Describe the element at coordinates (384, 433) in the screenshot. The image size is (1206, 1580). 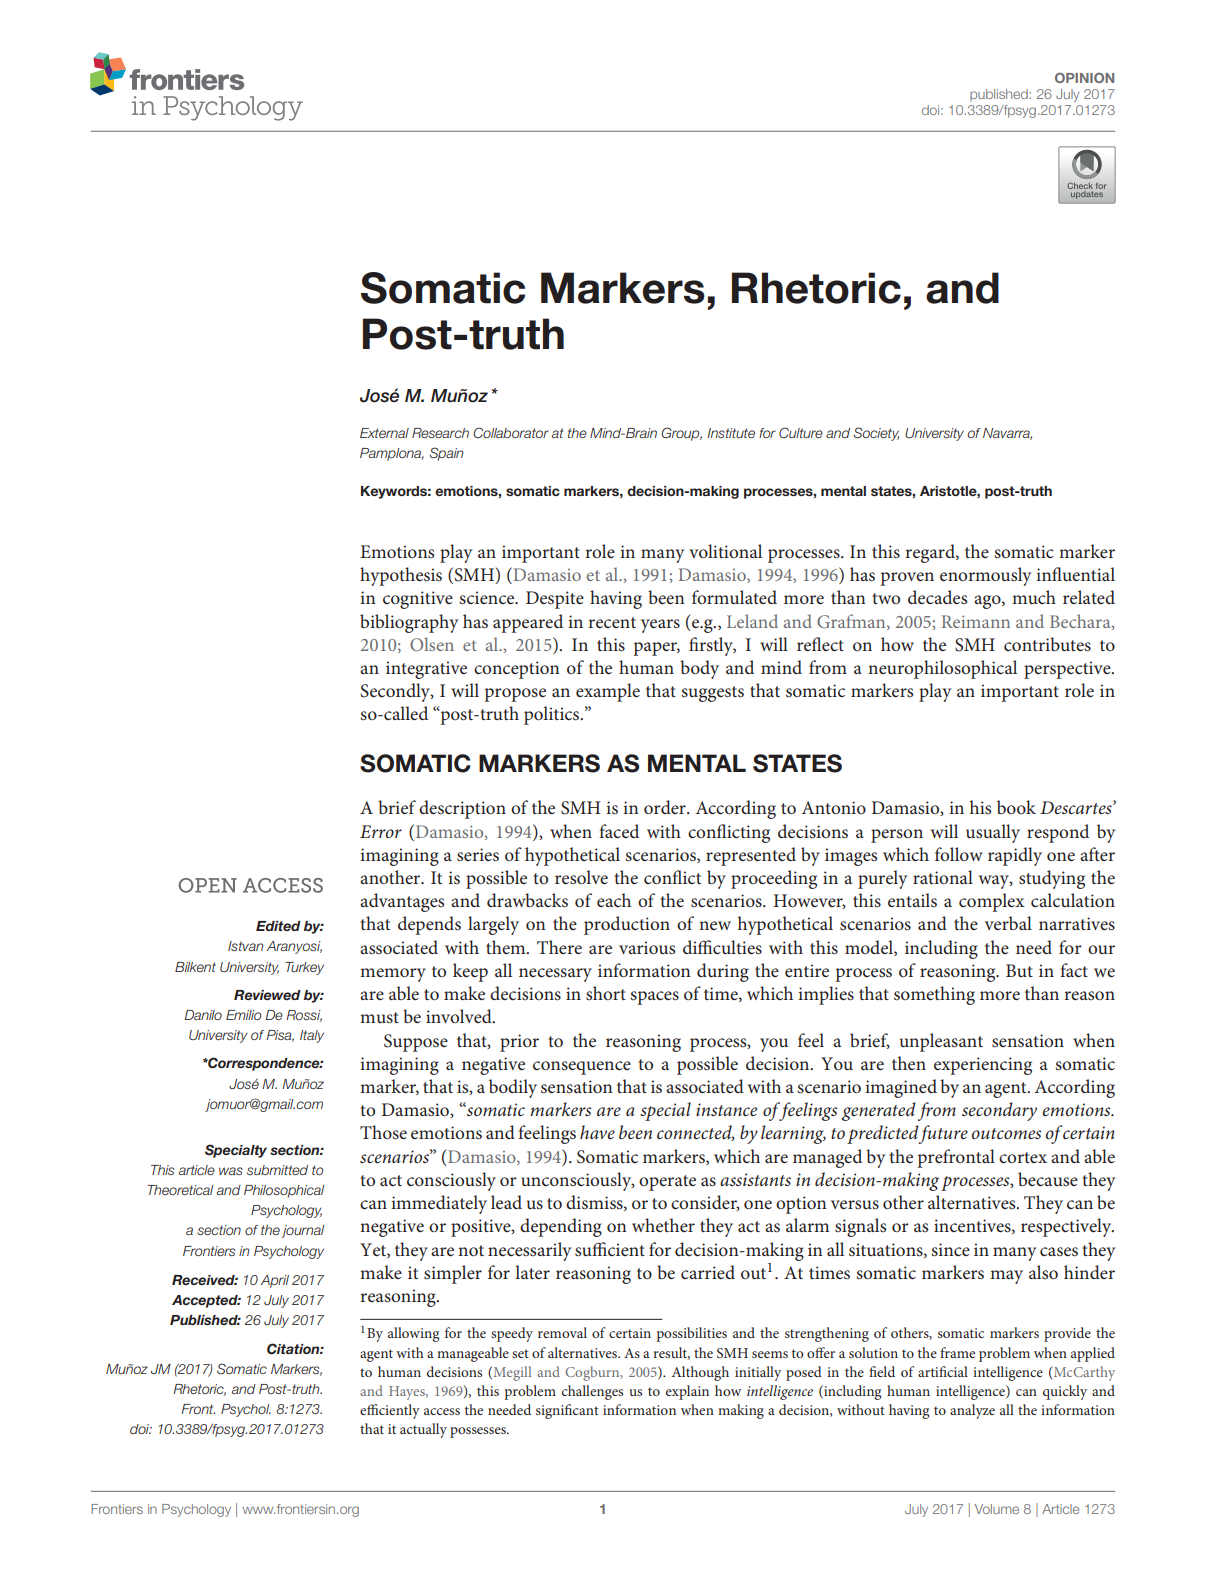
I see `External` at that location.
